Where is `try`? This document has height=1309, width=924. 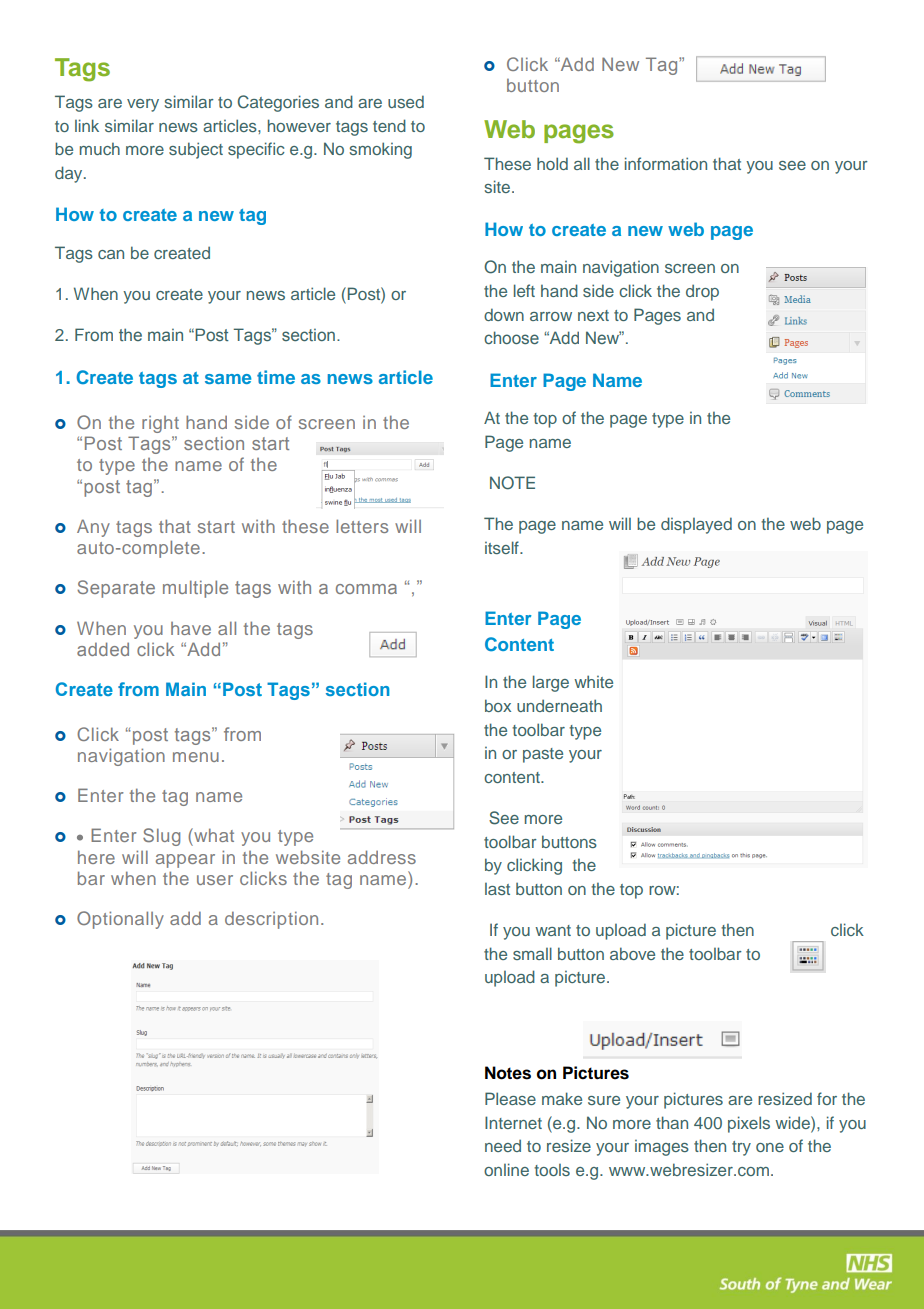 try is located at coordinates (741, 1148).
